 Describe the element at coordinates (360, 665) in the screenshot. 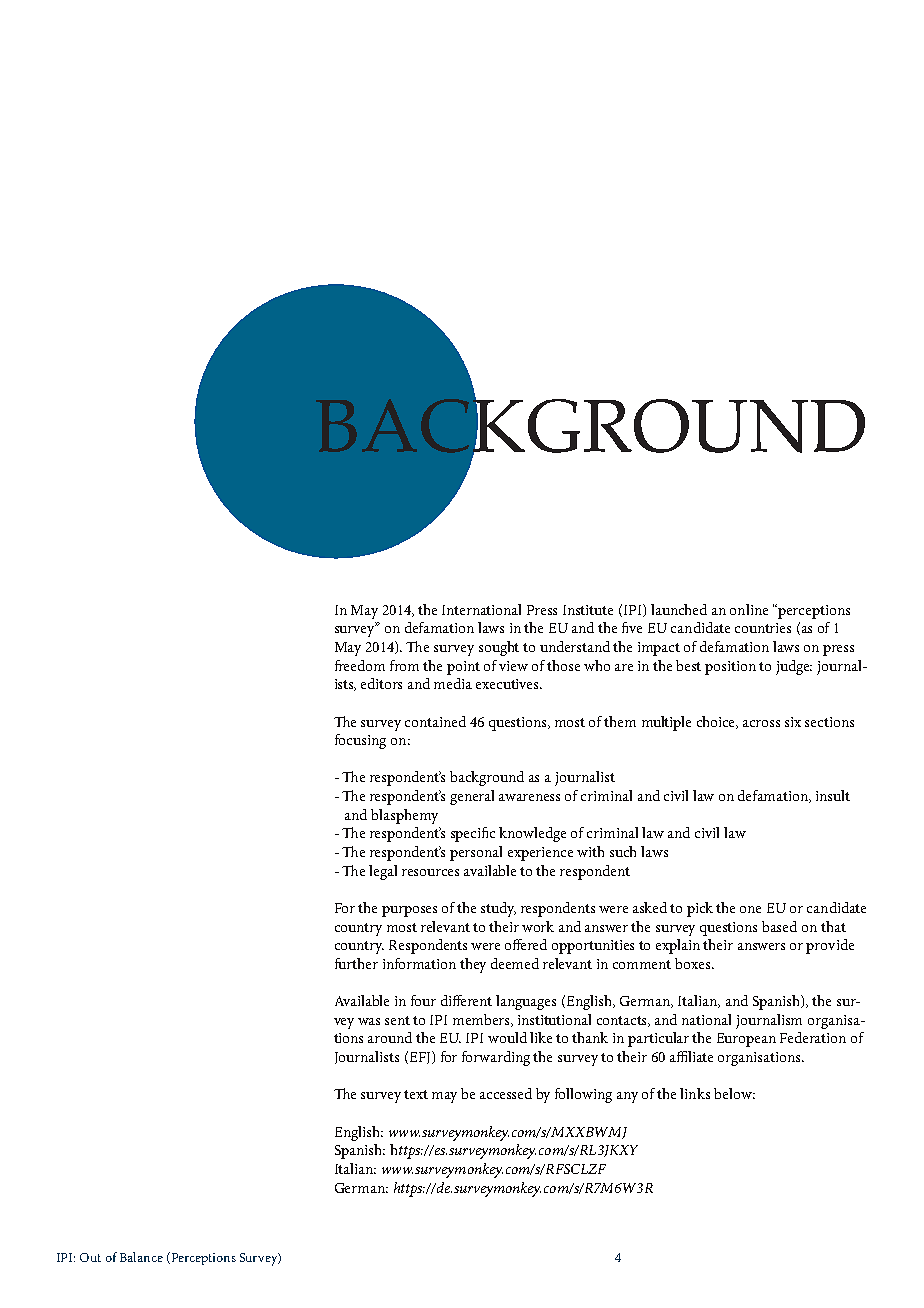

I see `freedom` at that location.
